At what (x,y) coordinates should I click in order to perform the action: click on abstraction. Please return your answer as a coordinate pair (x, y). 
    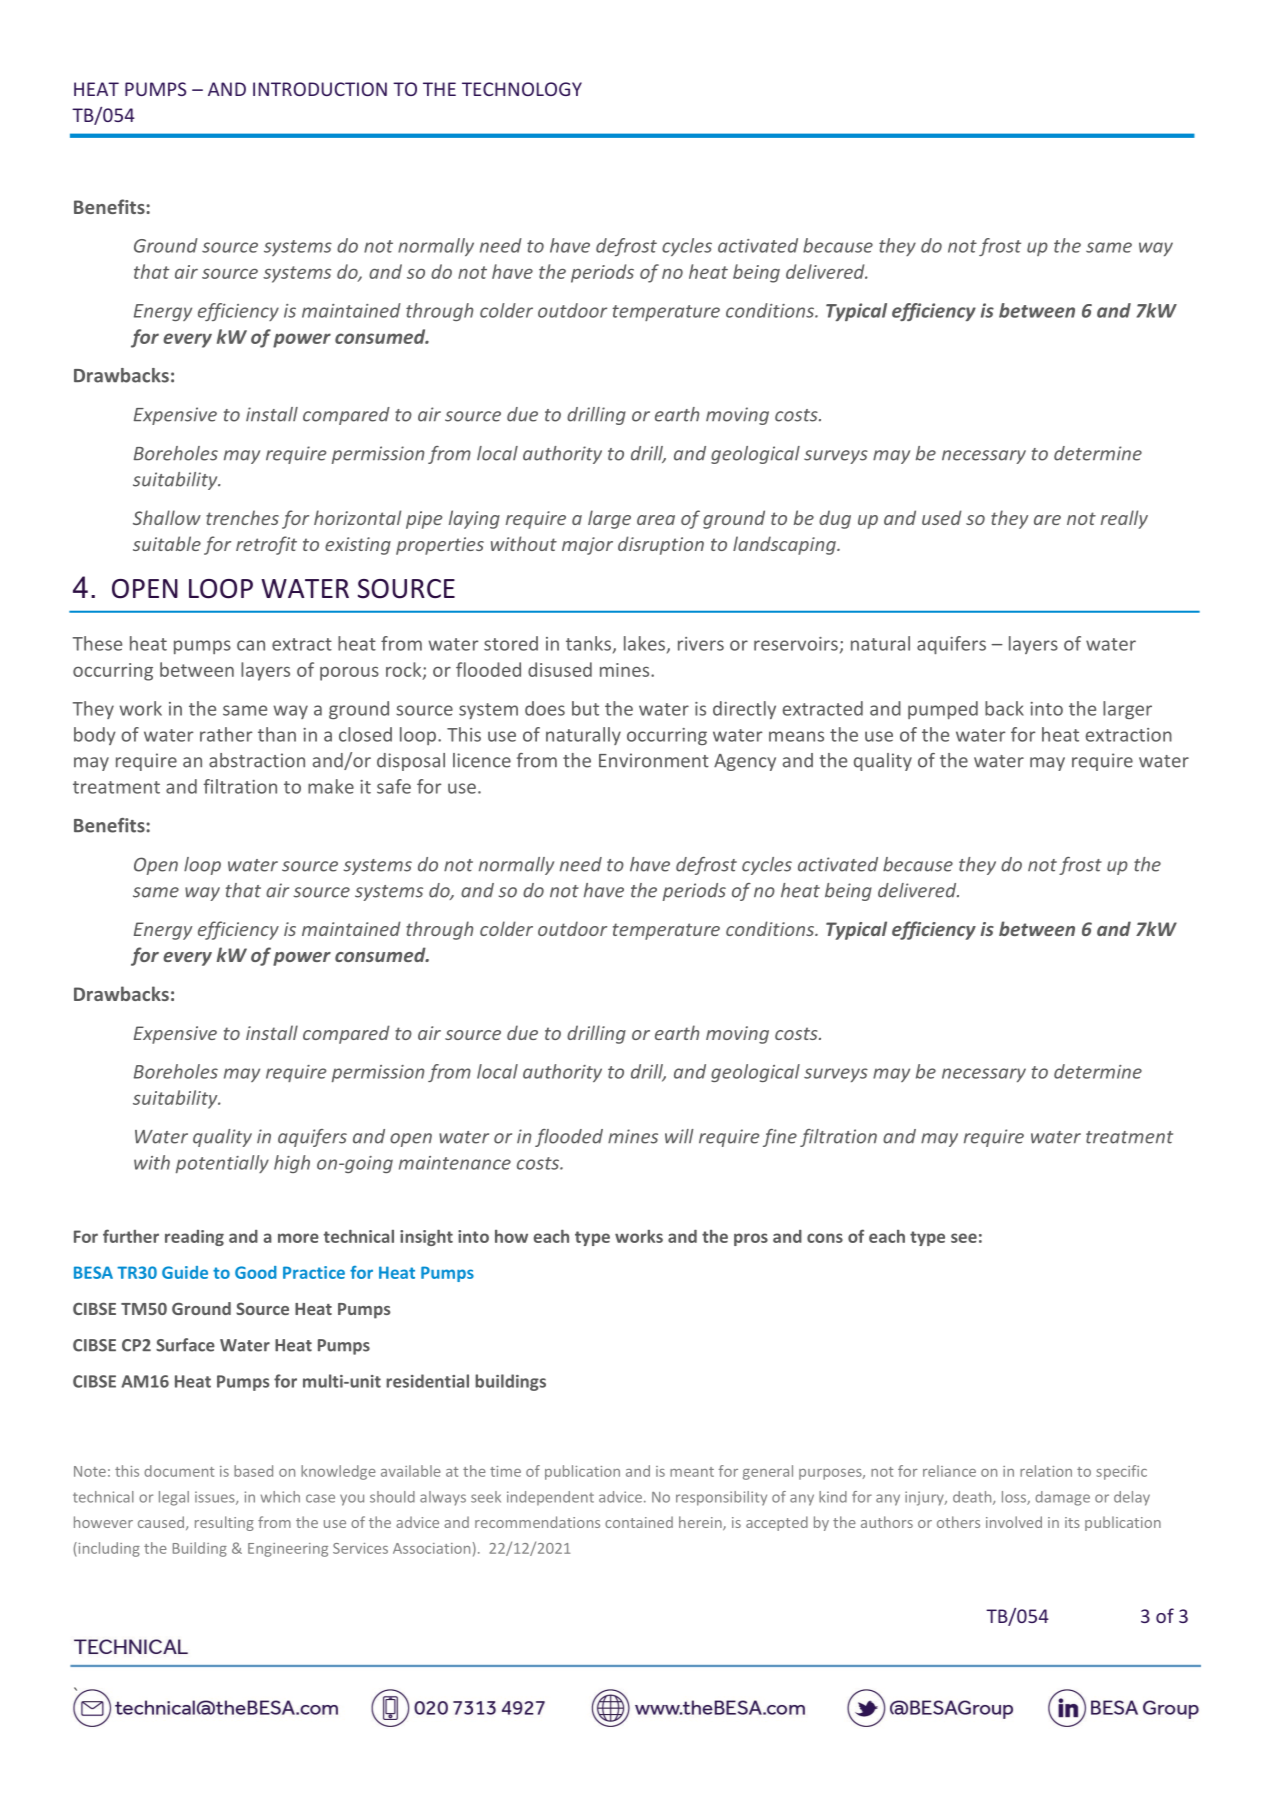
    Looking at the image, I should click on (257, 760).
